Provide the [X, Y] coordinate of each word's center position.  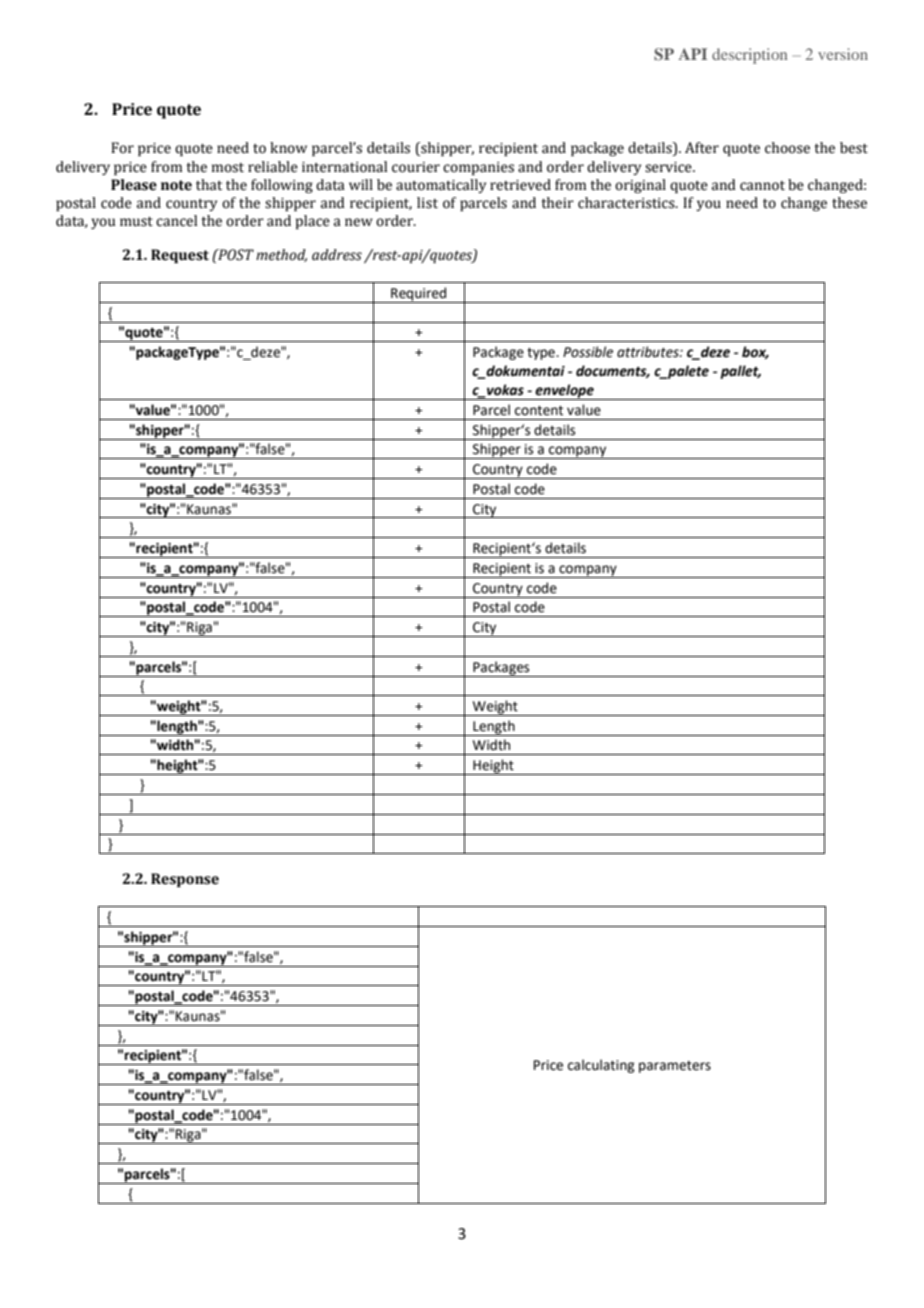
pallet [740, 372]
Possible [588, 352]
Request [180, 256]
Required [419, 295]
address [337, 255]
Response [185, 880]
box [755, 352]
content [539, 411]
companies [478, 168]
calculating [601, 1066]
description [749, 56]
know [288, 148]
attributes [649, 352]
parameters [675, 1067]
